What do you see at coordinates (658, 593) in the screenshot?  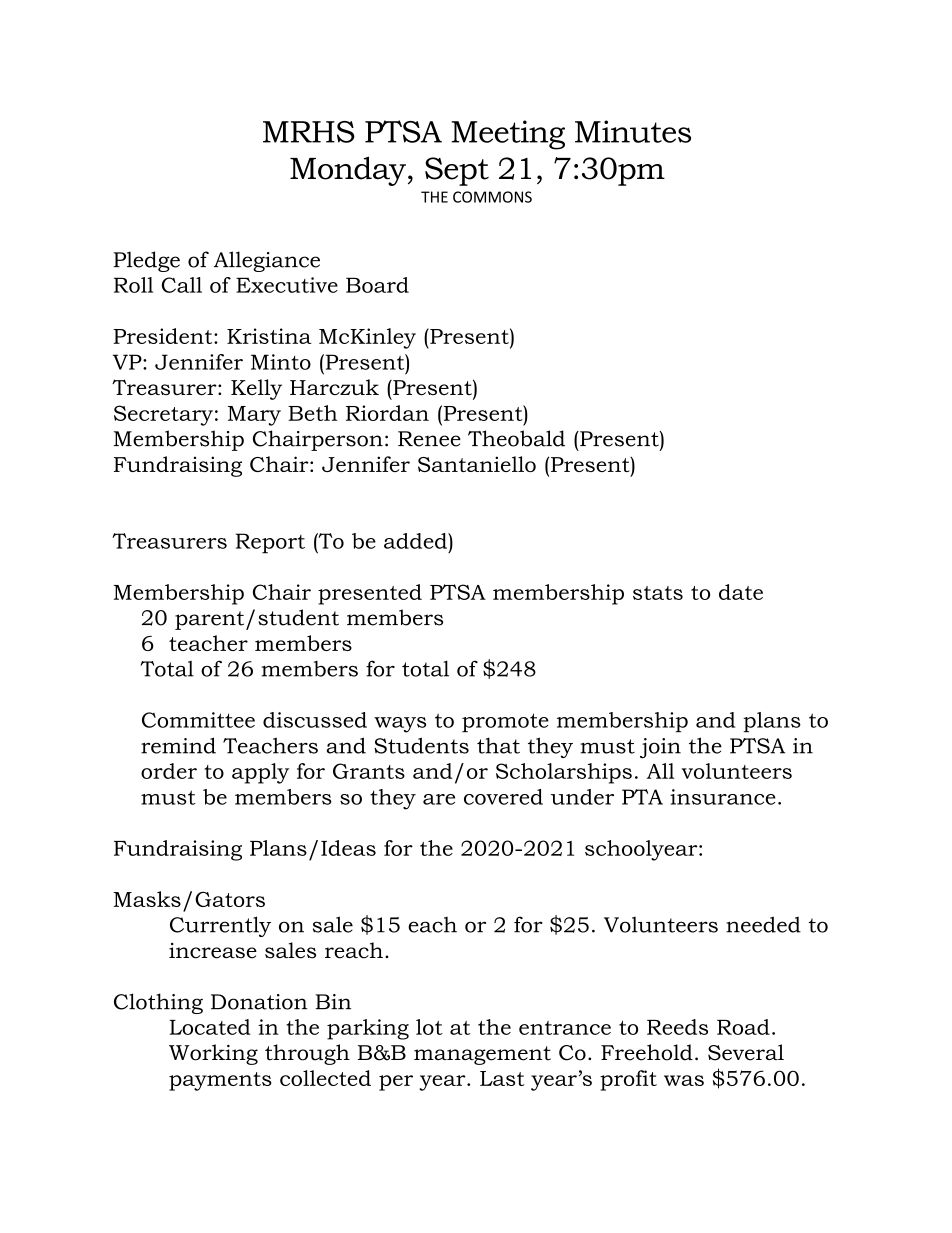 I see `stats` at bounding box center [658, 593].
